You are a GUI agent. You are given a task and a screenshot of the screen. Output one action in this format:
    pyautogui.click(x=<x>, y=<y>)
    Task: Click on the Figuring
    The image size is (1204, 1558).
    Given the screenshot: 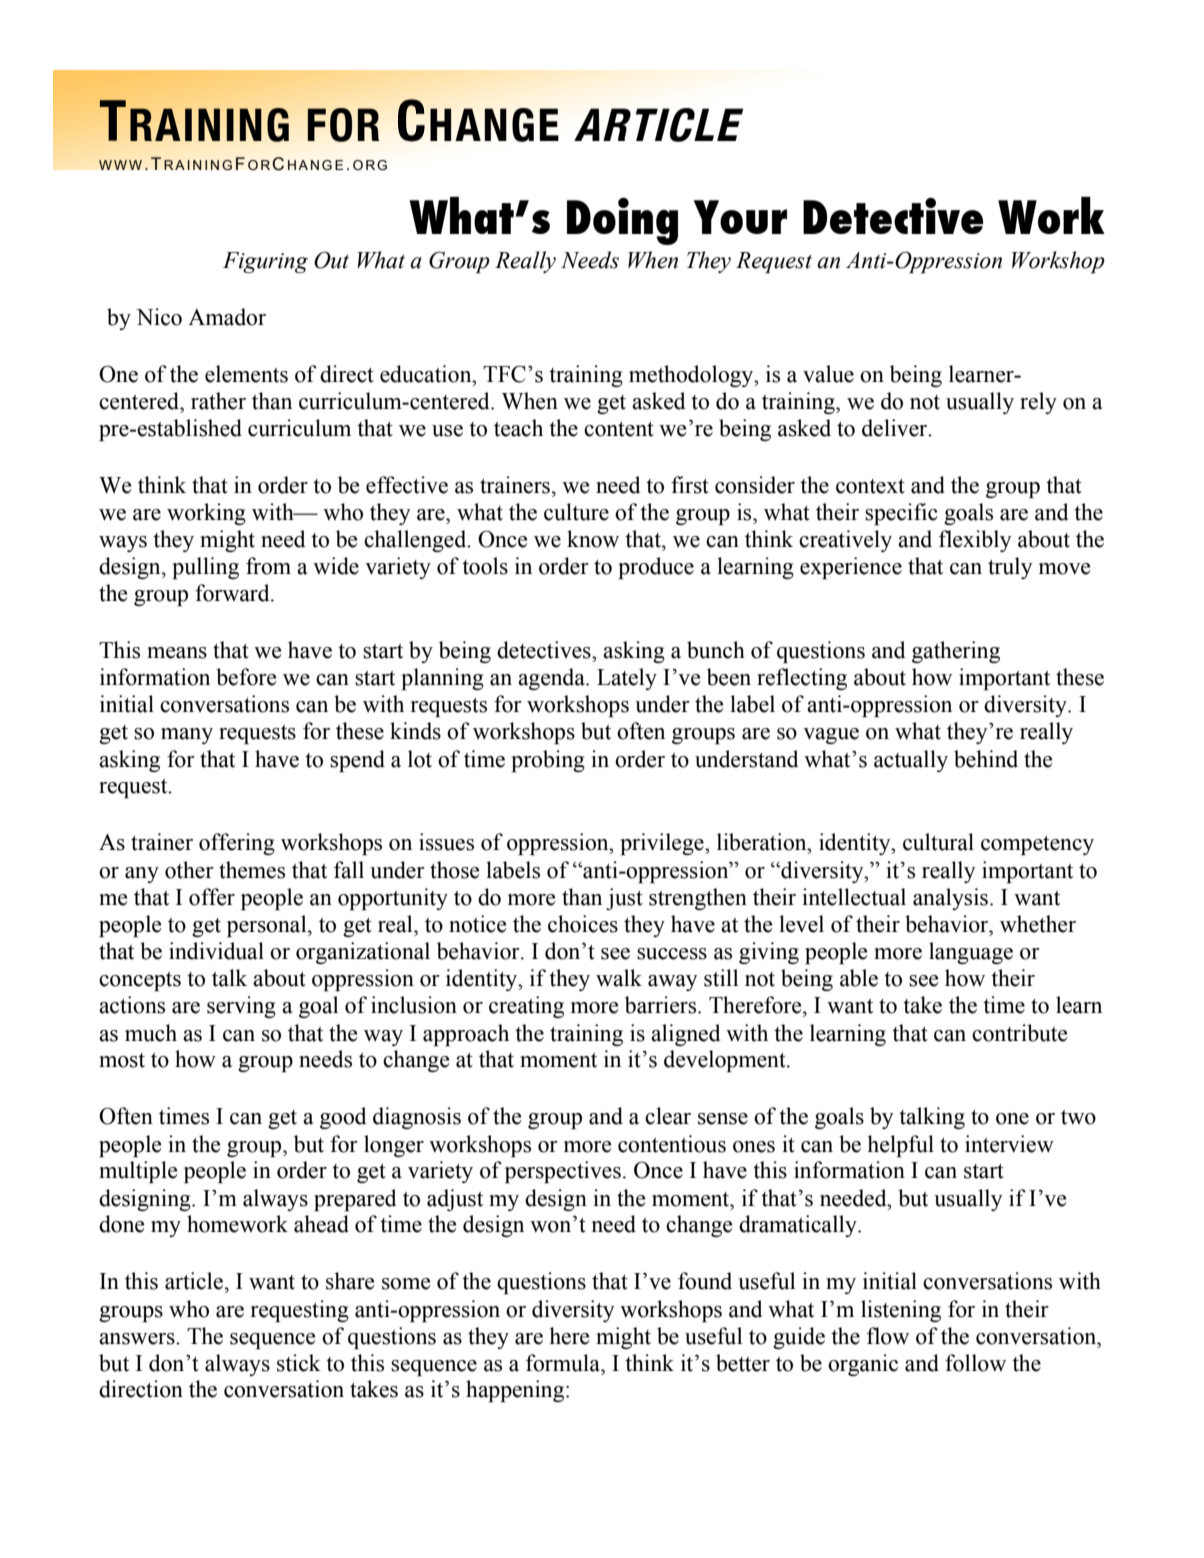 What is the action you would take?
    pyautogui.click(x=265, y=262)
